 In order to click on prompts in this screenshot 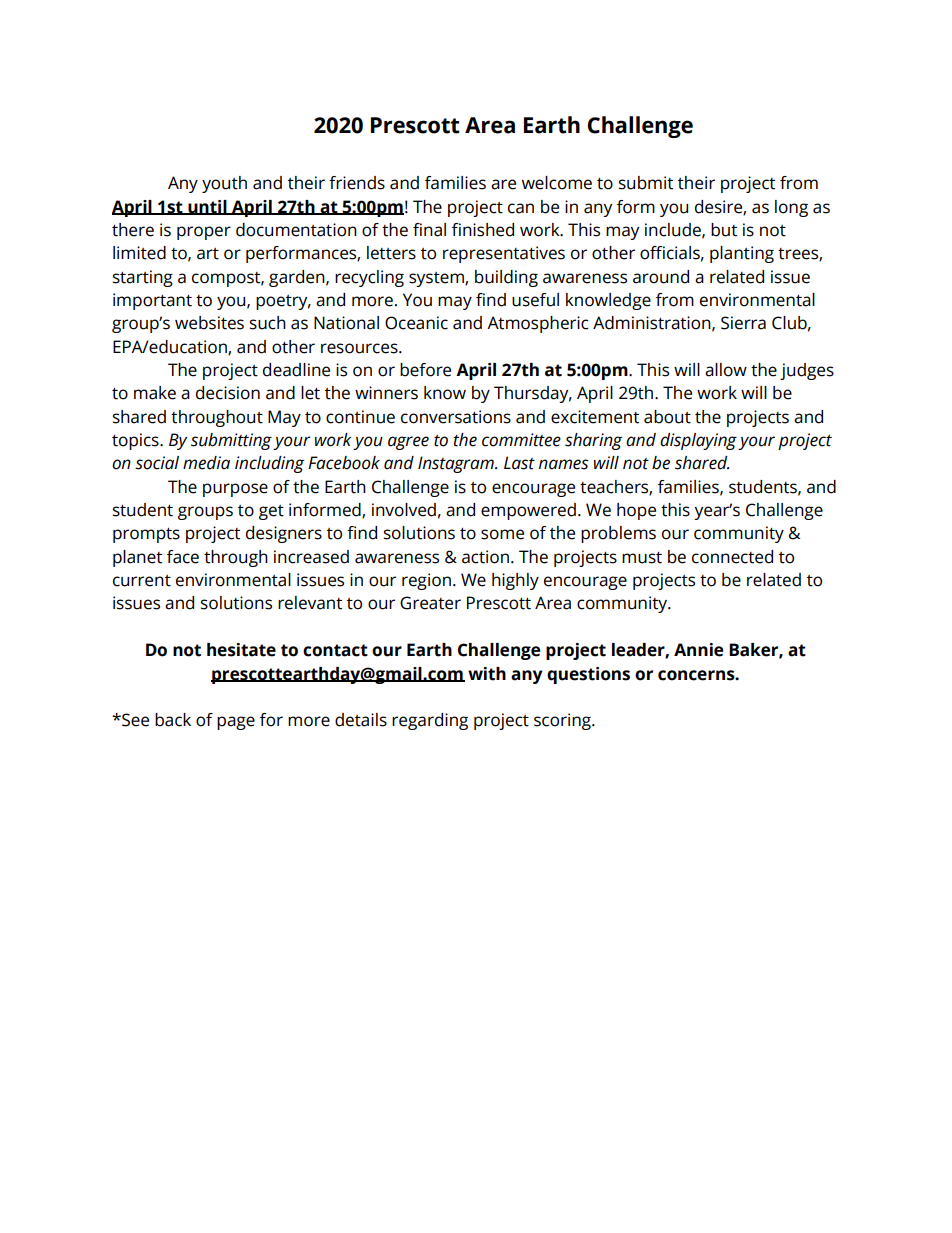, I will do `click(146, 535)`.
